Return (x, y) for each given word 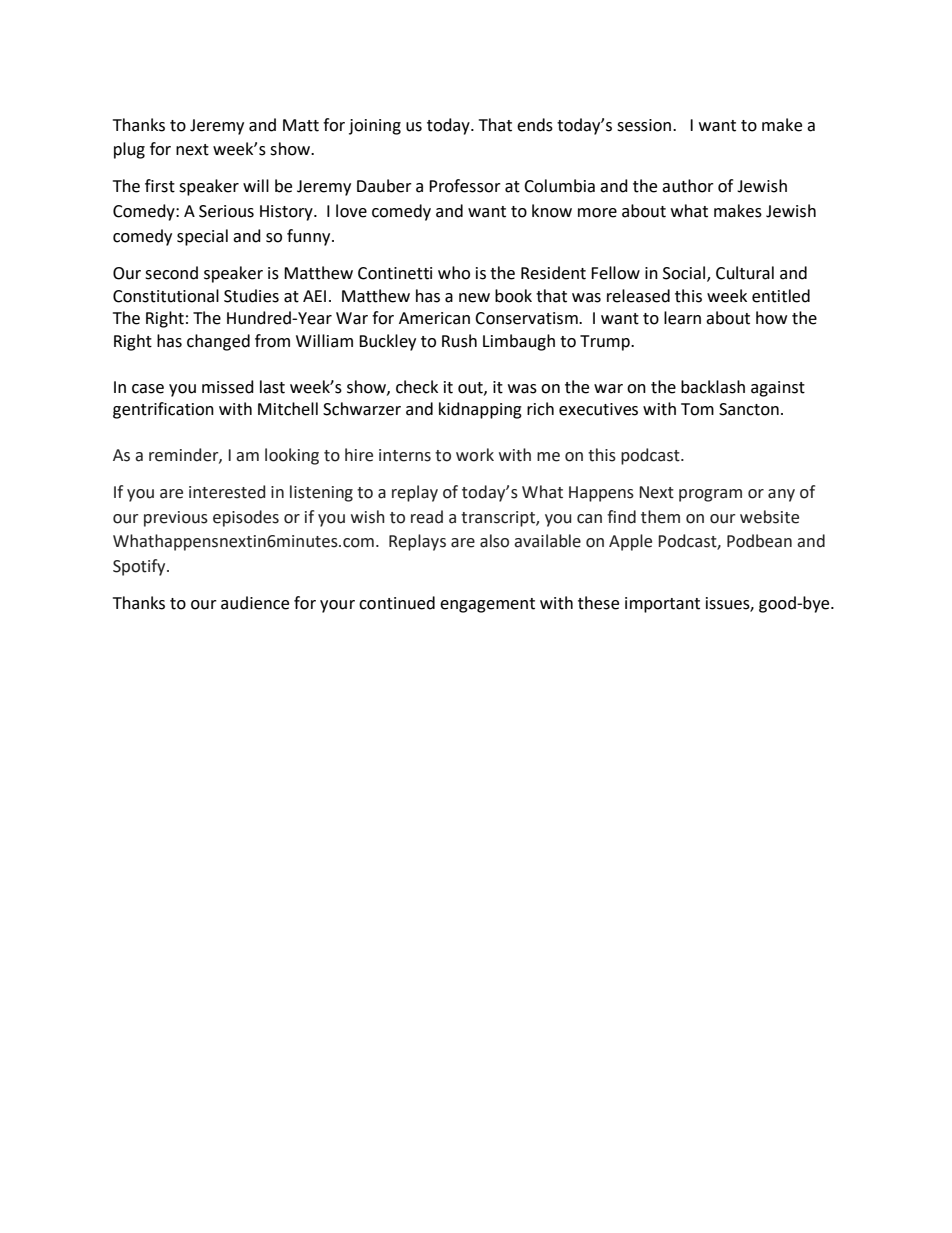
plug (129, 150)
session (645, 125)
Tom (697, 409)
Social (685, 273)
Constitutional (166, 296)
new (474, 298)
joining (375, 127)
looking (292, 456)
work (475, 455)
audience (255, 603)
